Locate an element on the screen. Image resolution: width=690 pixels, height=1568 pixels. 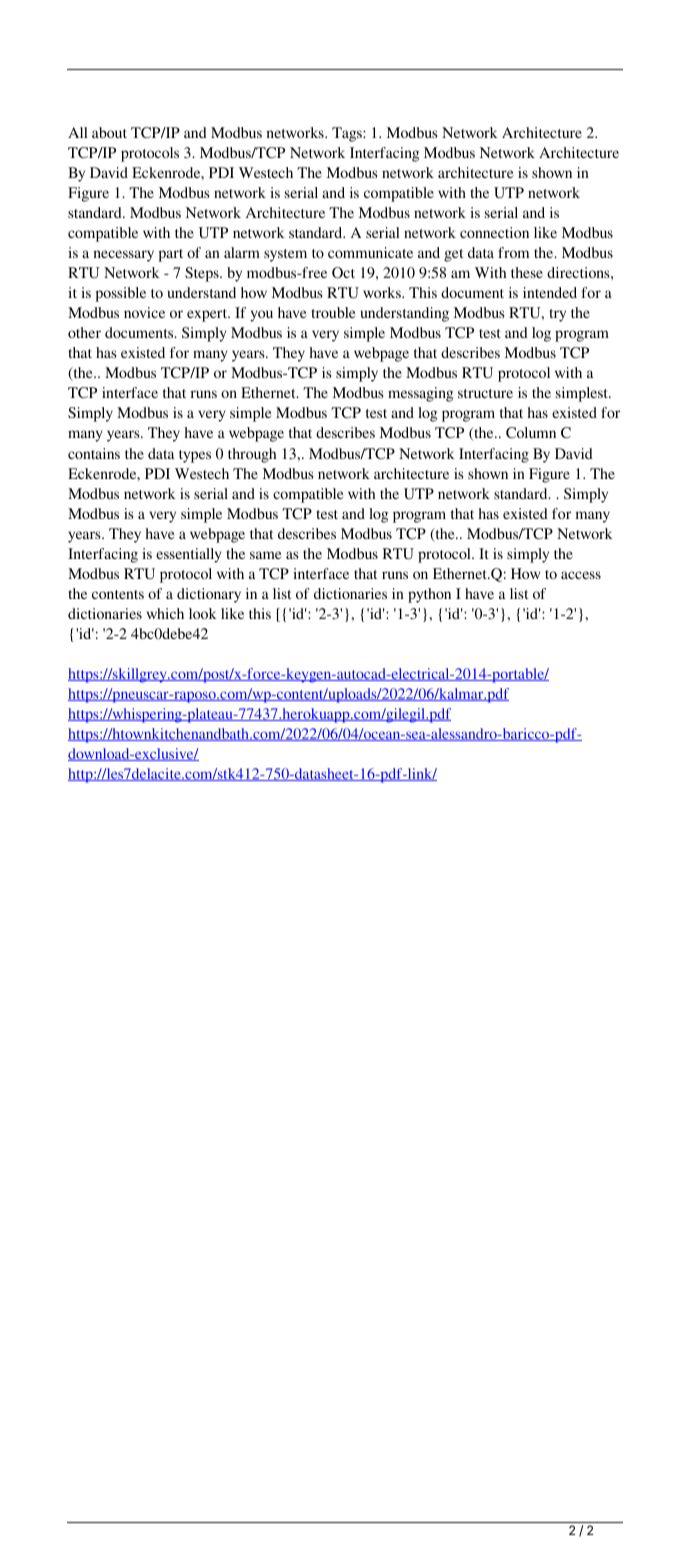
access is located at coordinates (581, 575).
